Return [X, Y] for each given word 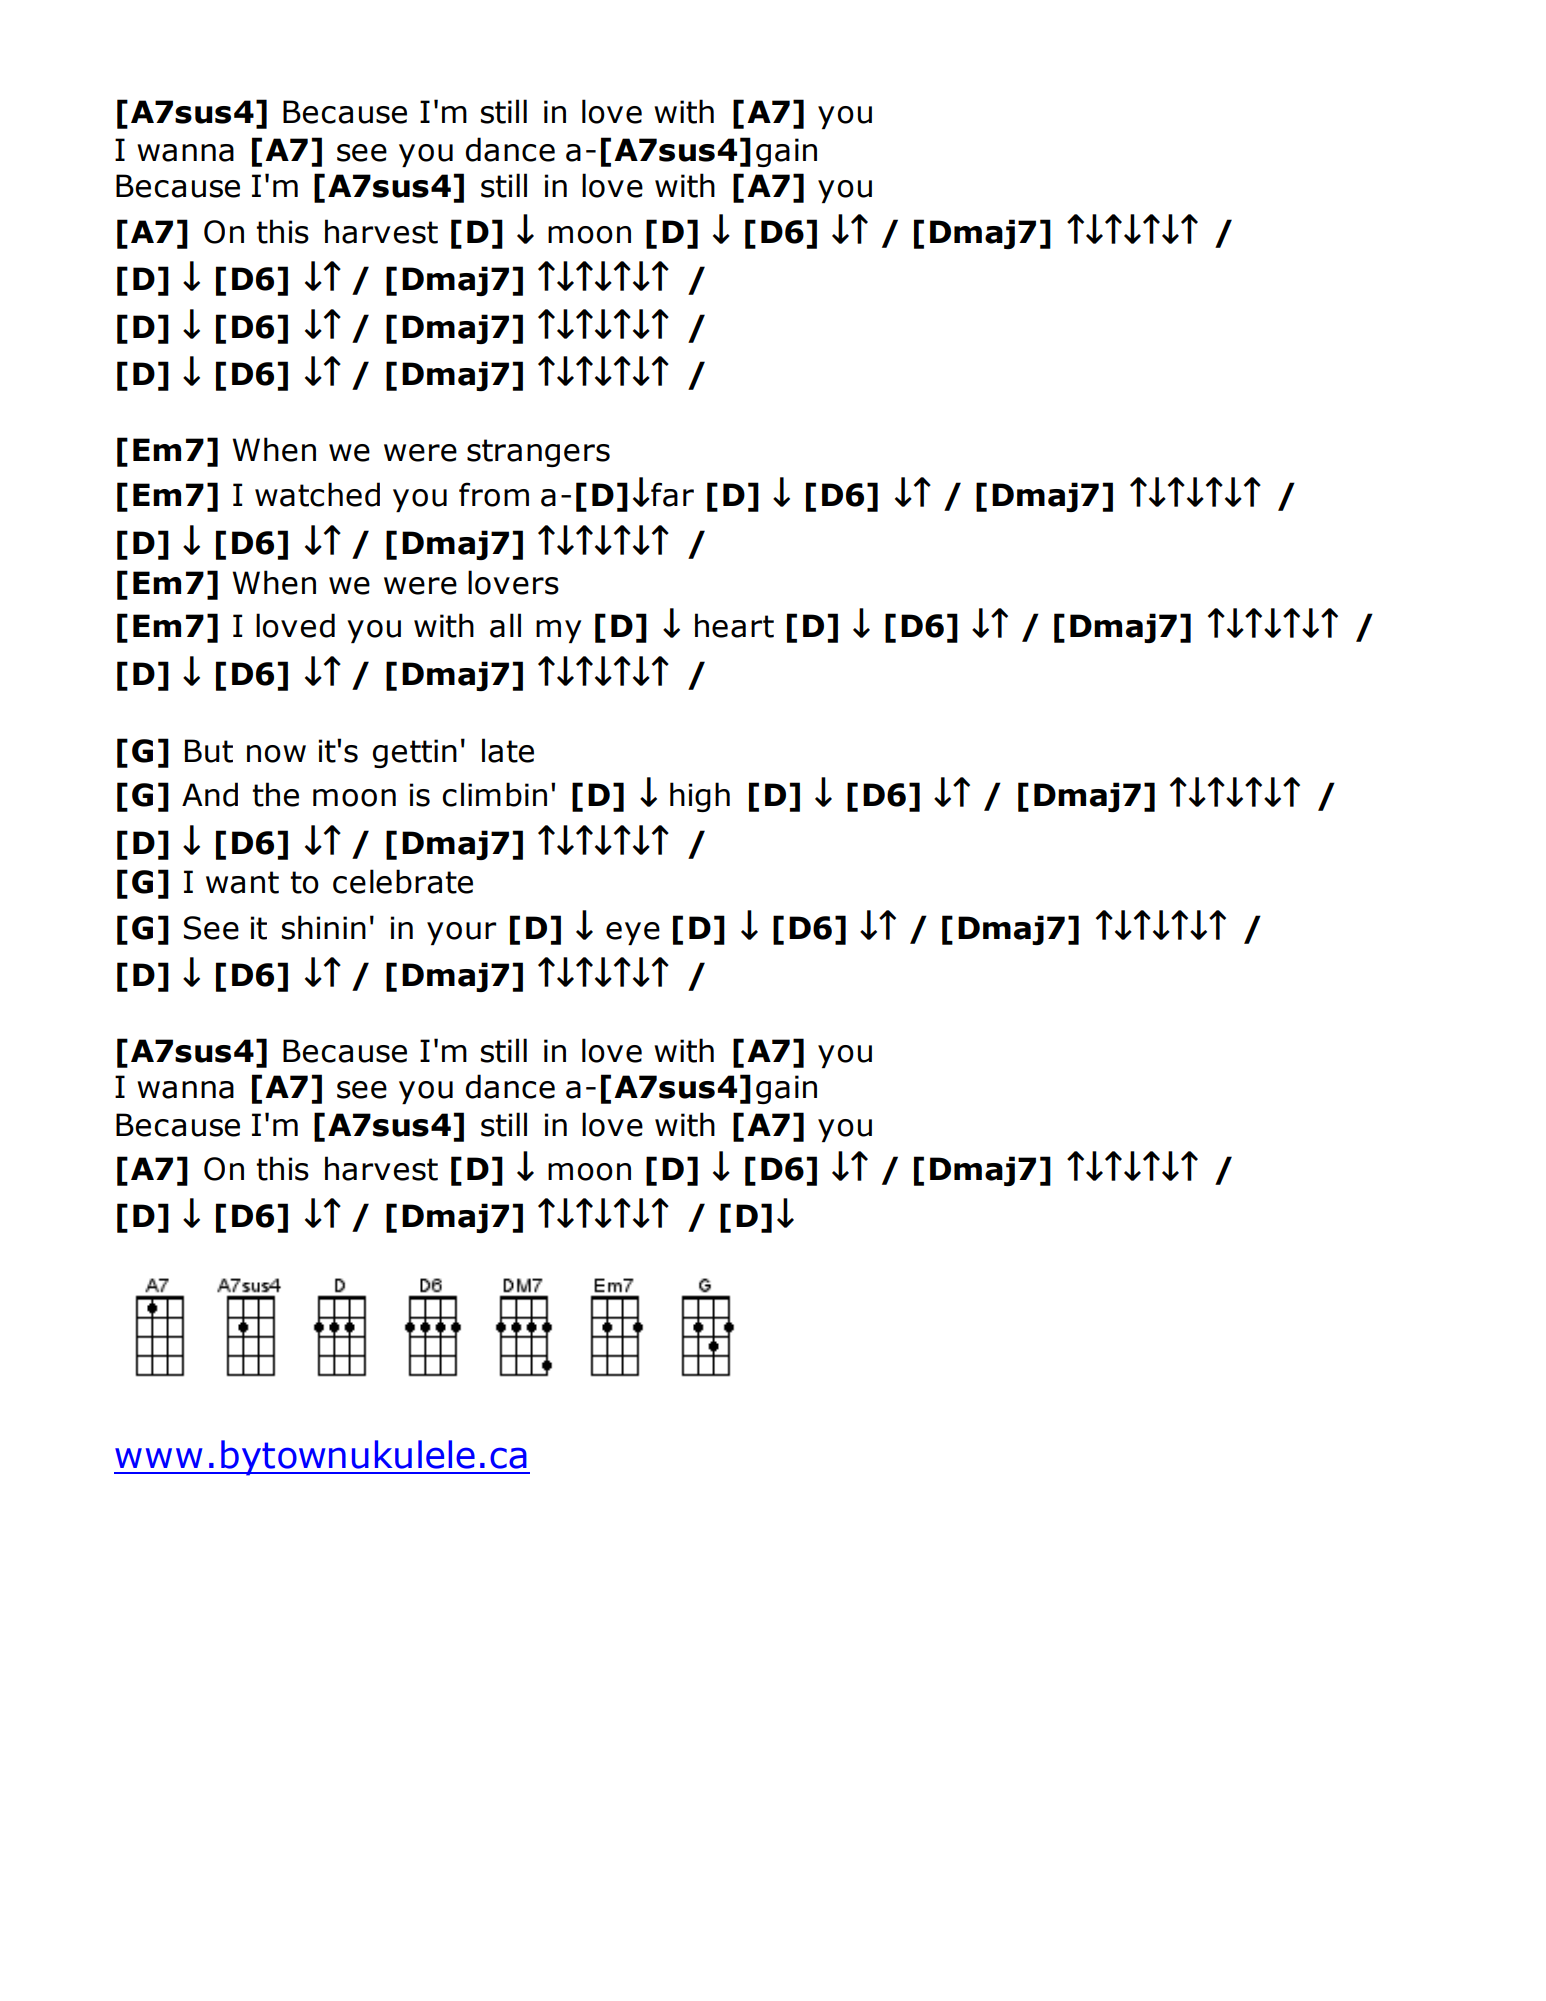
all [505, 625]
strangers [538, 453]
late [508, 750]
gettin [415, 753]
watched [317, 494]
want [242, 882]
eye [633, 933]
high [700, 797]
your [461, 933]
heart [734, 625]
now [276, 754]
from [494, 494]
